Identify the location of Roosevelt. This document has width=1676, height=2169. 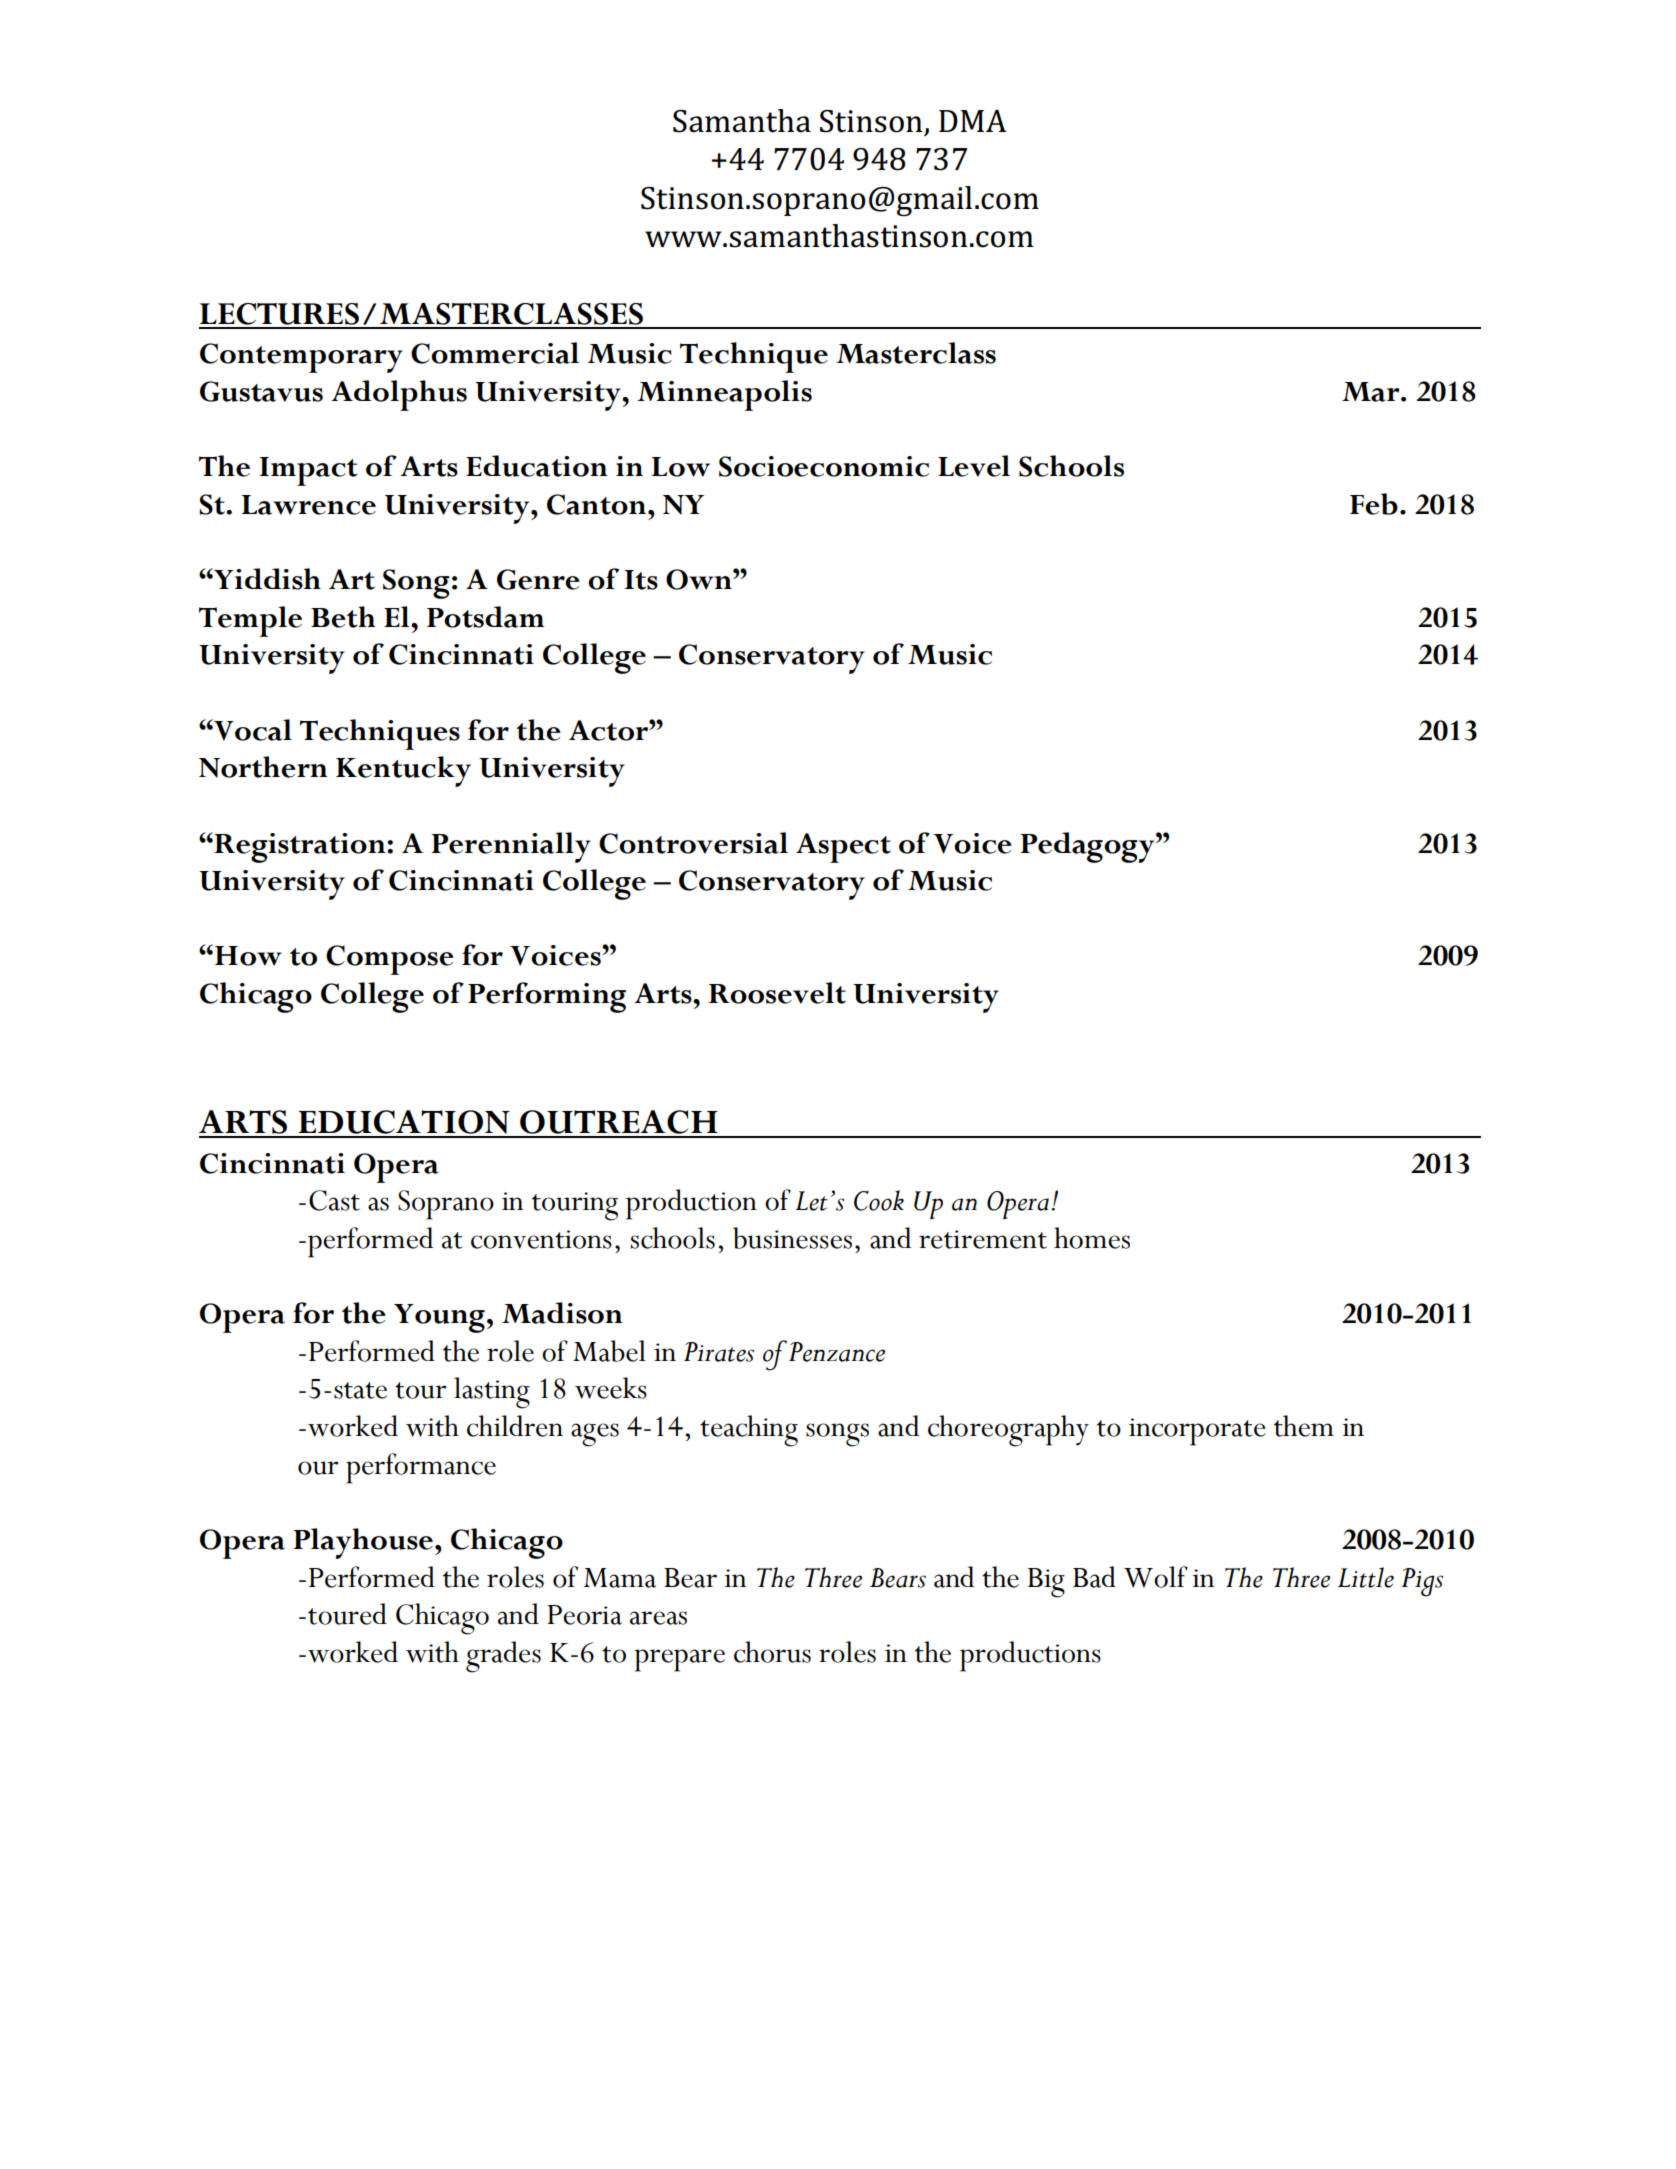
(777, 993).
